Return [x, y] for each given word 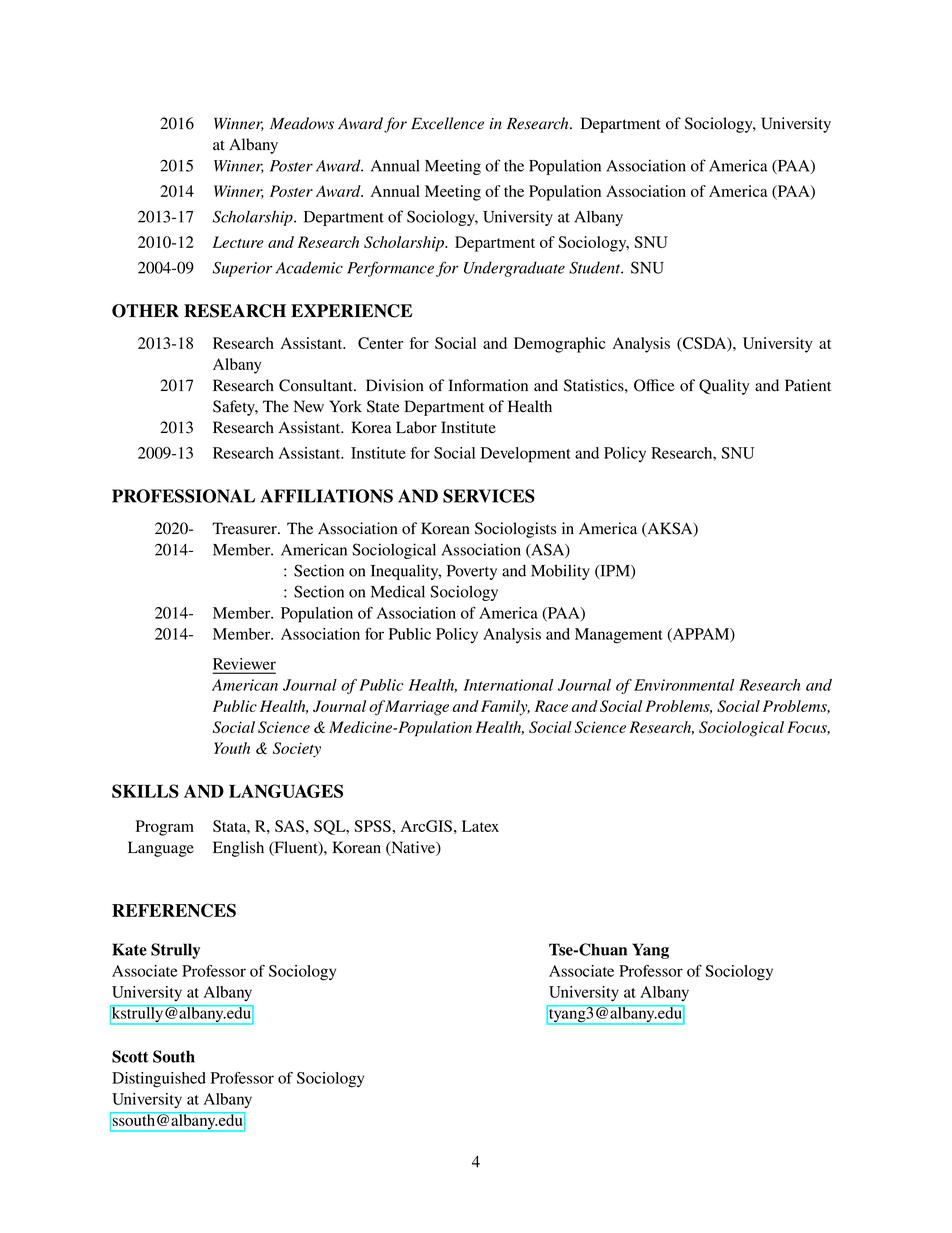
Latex [480, 826]
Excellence [447, 123]
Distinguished [159, 1080]
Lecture [238, 242]
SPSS [372, 826]
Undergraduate [514, 269]
